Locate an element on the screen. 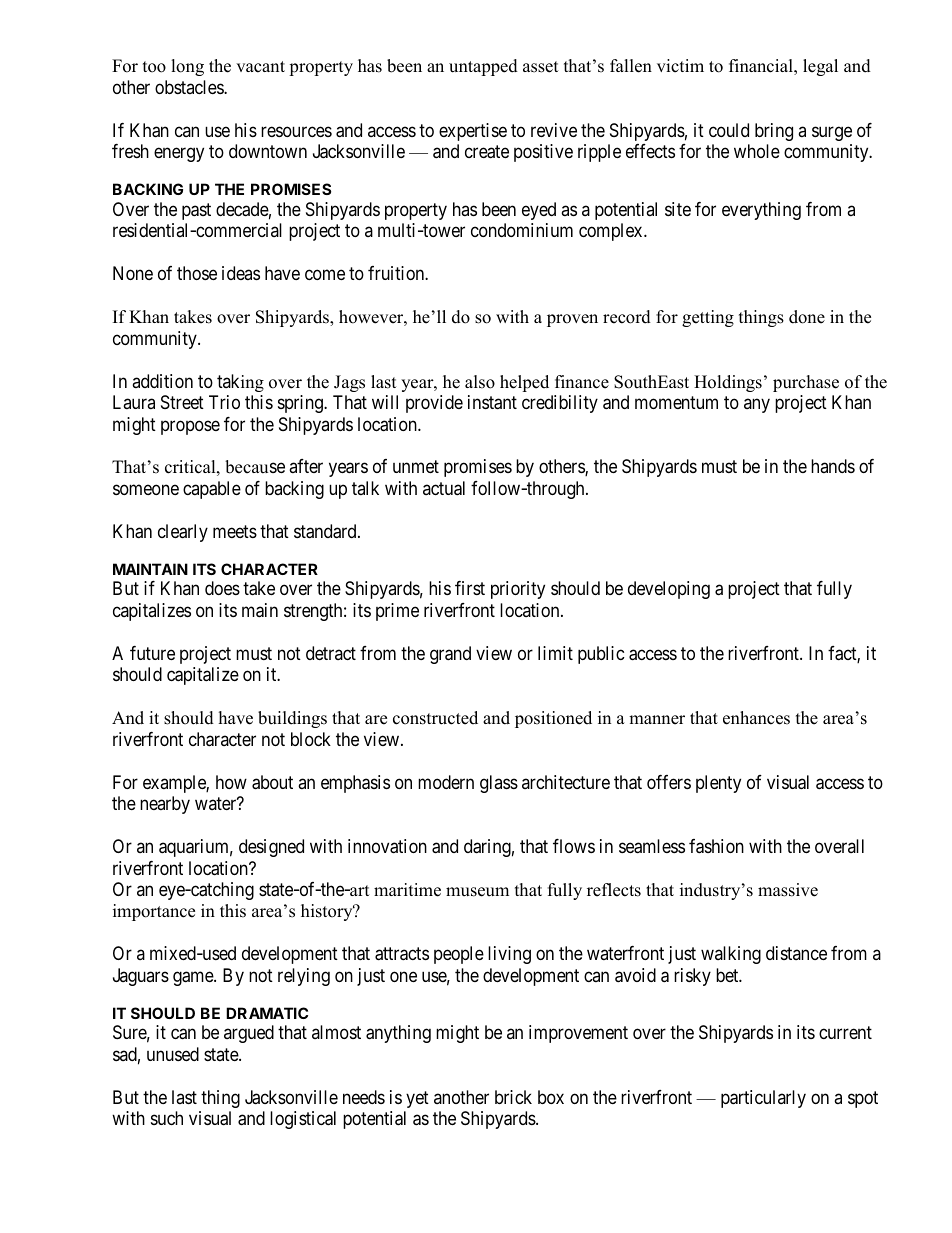  such is located at coordinates (167, 1118).
